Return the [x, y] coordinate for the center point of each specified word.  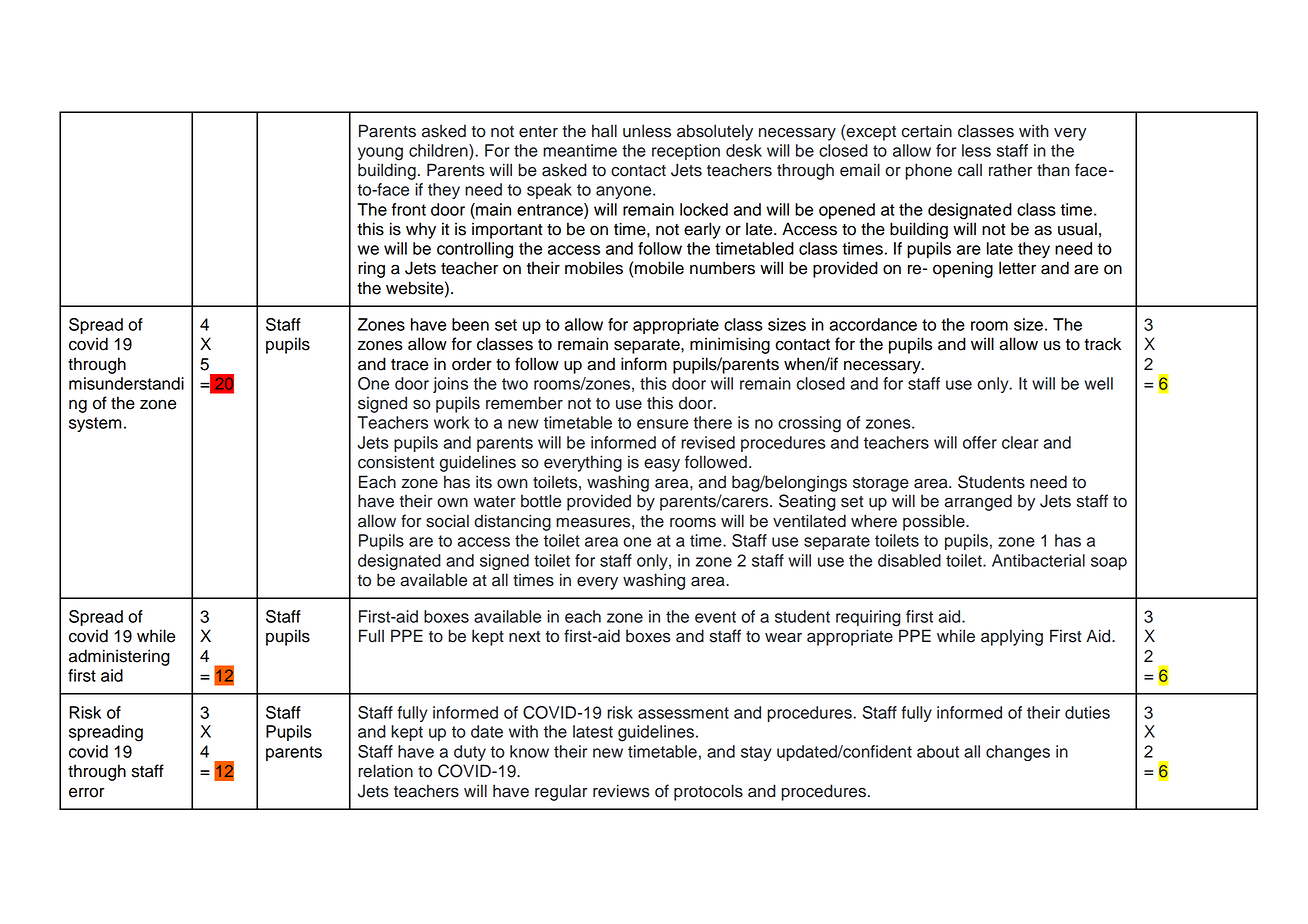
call [970, 170]
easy [662, 465]
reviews [621, 791]
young [380, 154]
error [87, 793]
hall [604, 131]
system [95, 424]
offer [980, 442]
